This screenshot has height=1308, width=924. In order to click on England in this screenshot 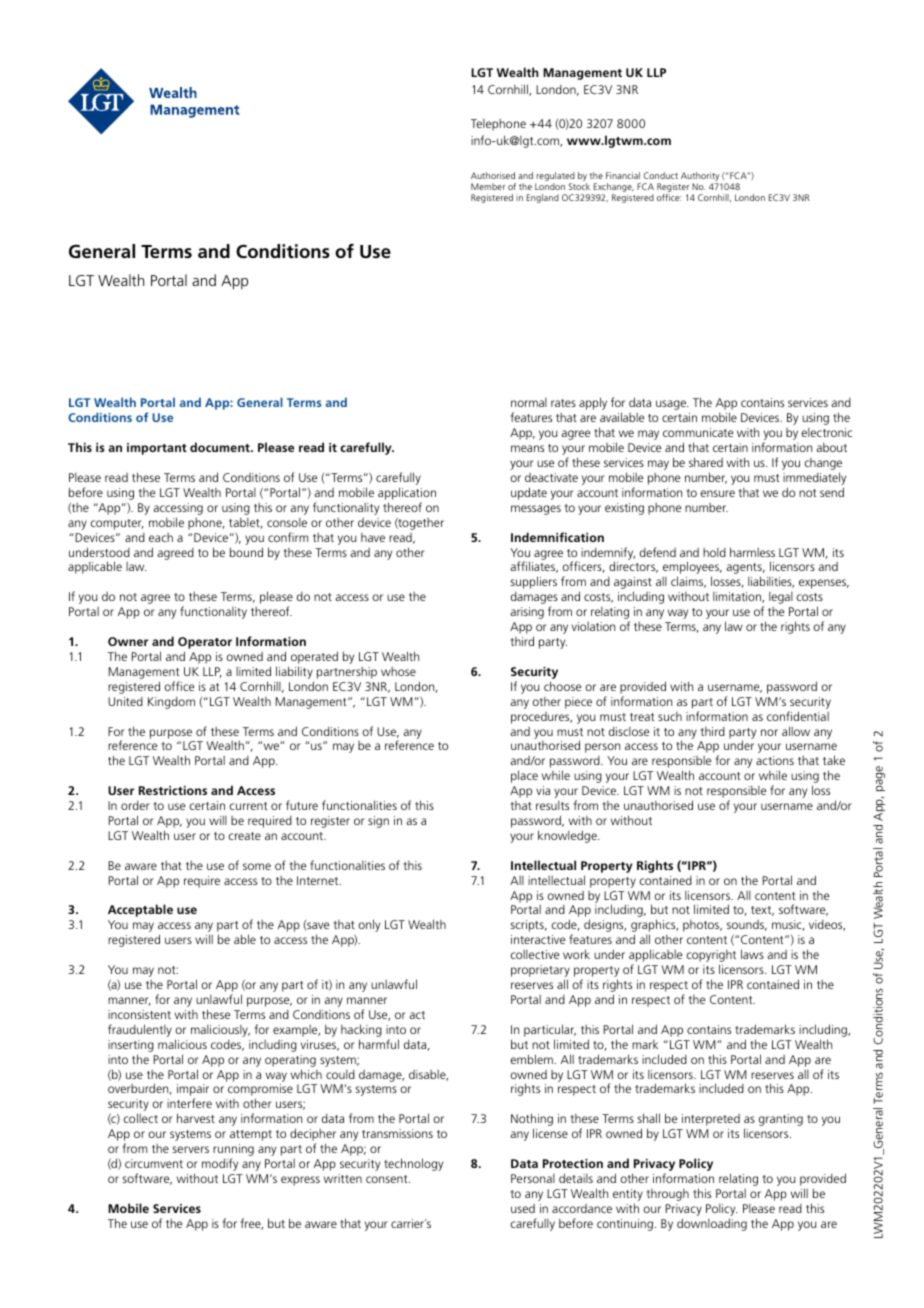, I will do `click(543, 198)`.
